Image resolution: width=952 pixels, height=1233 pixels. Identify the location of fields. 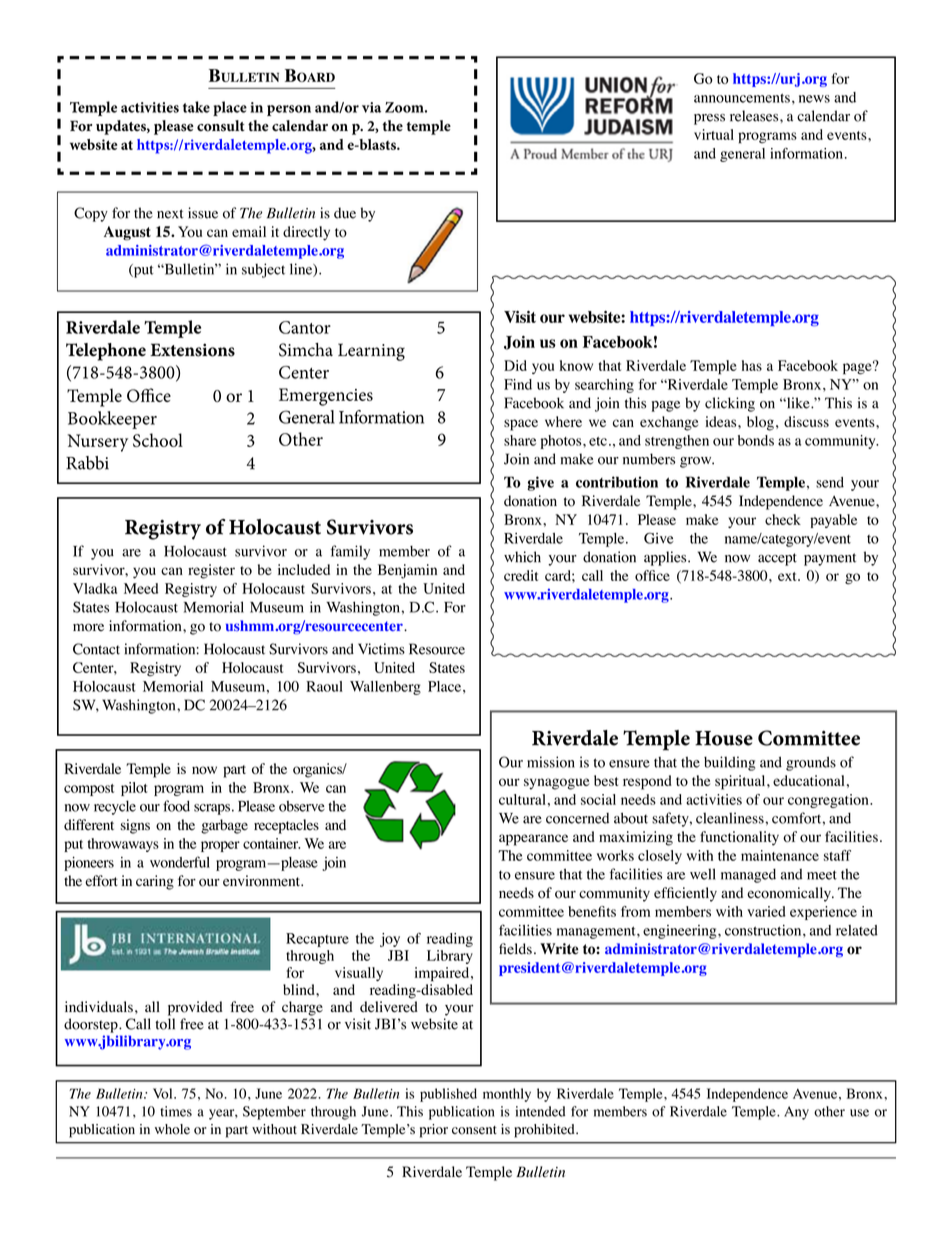
(515, 949).
